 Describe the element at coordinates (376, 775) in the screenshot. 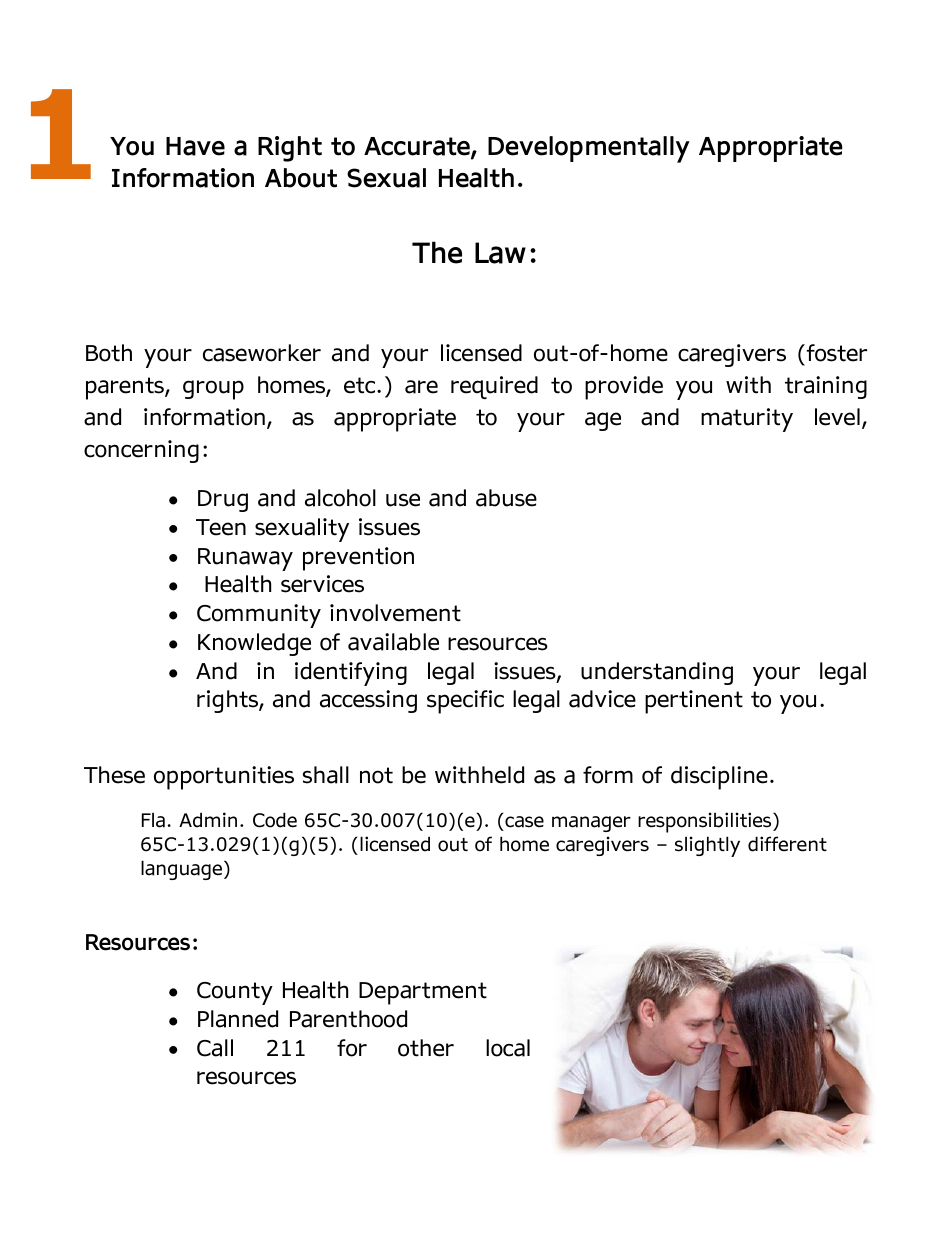

I see `not` at that location.
